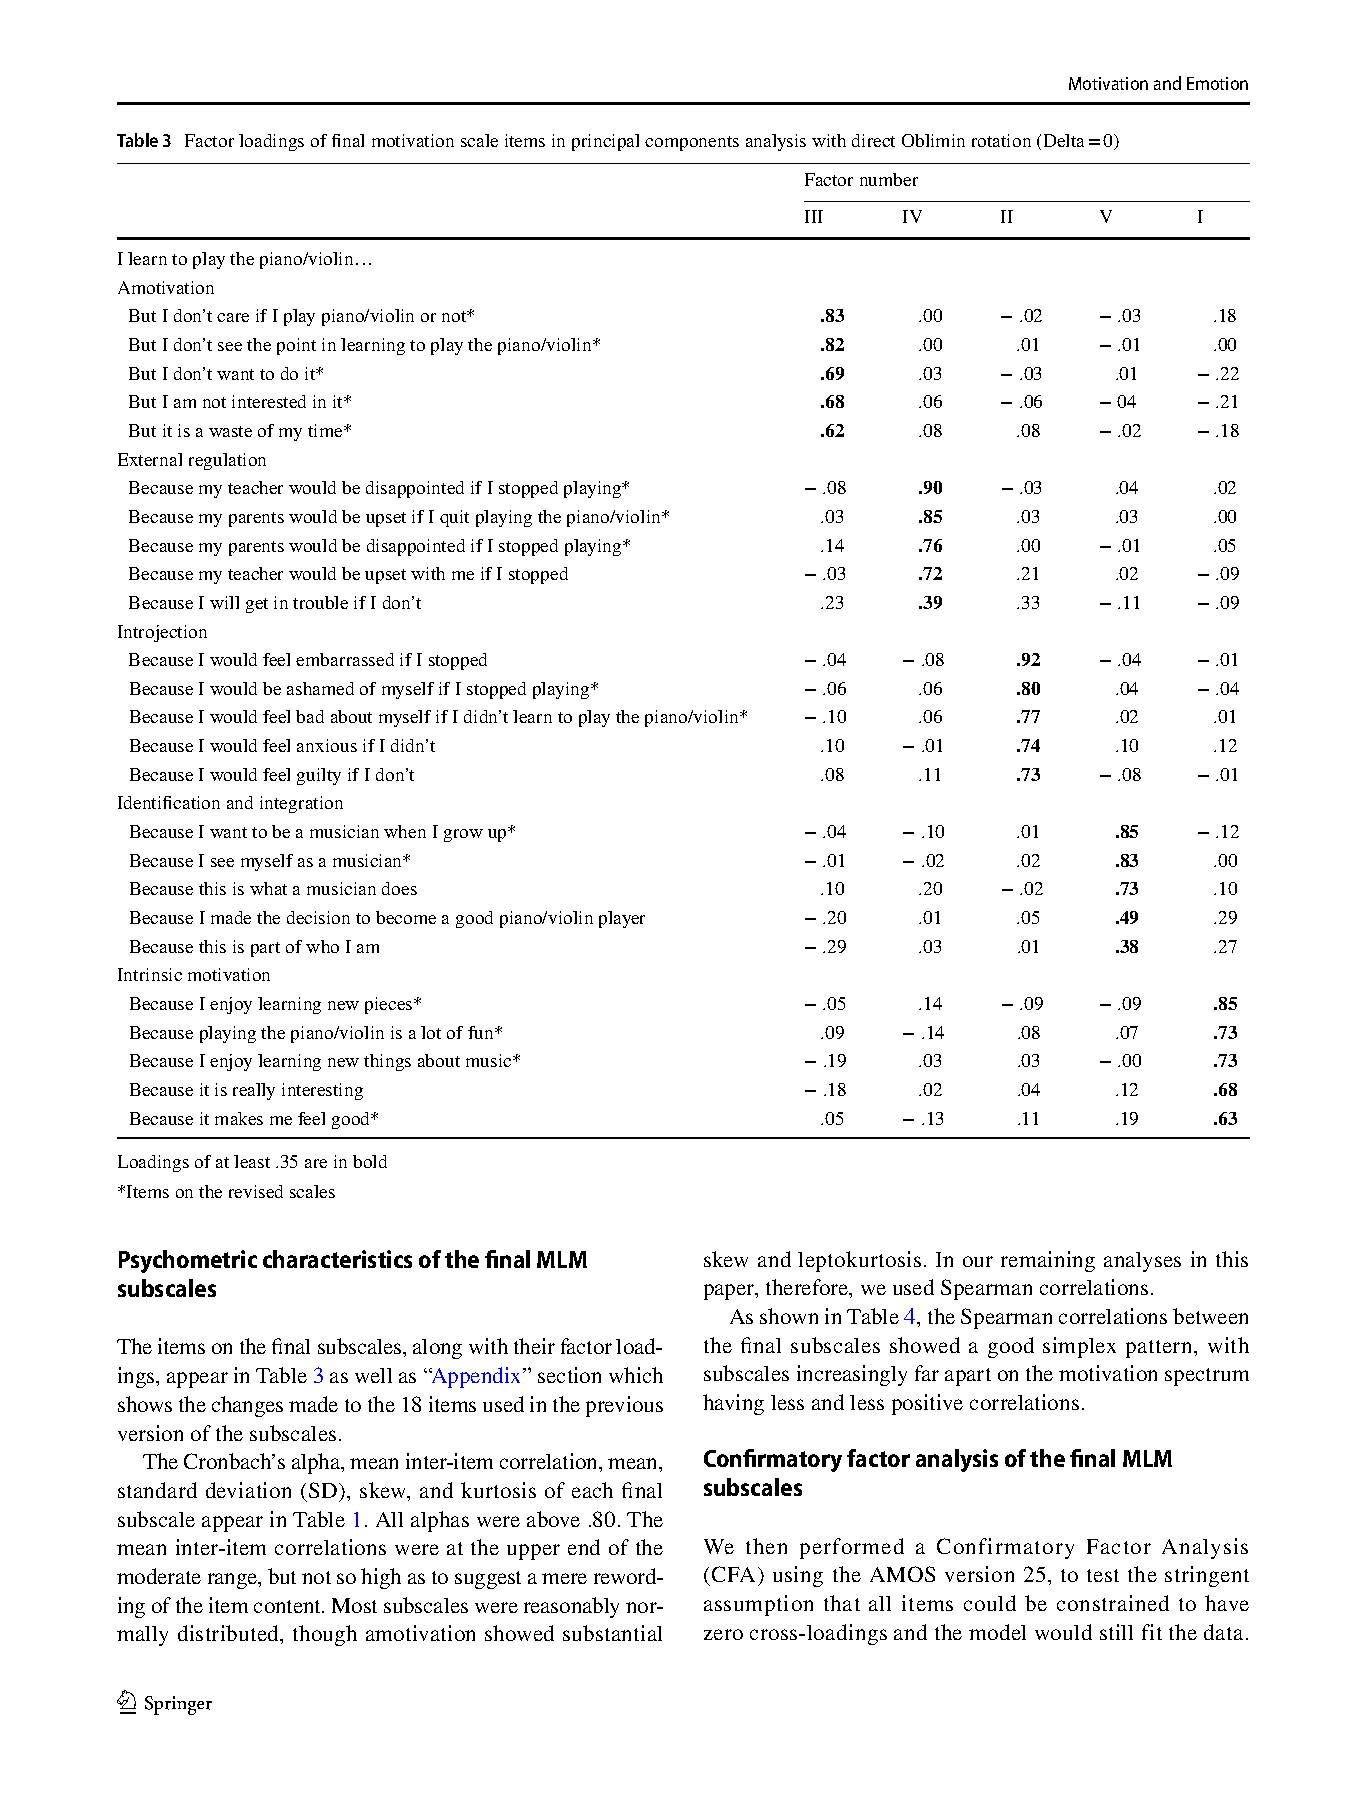 The width and height of the screenshot is (1367, 1816). Describe the element at coordinates (257, 605) in the screenshot. I see `get` at that location.
